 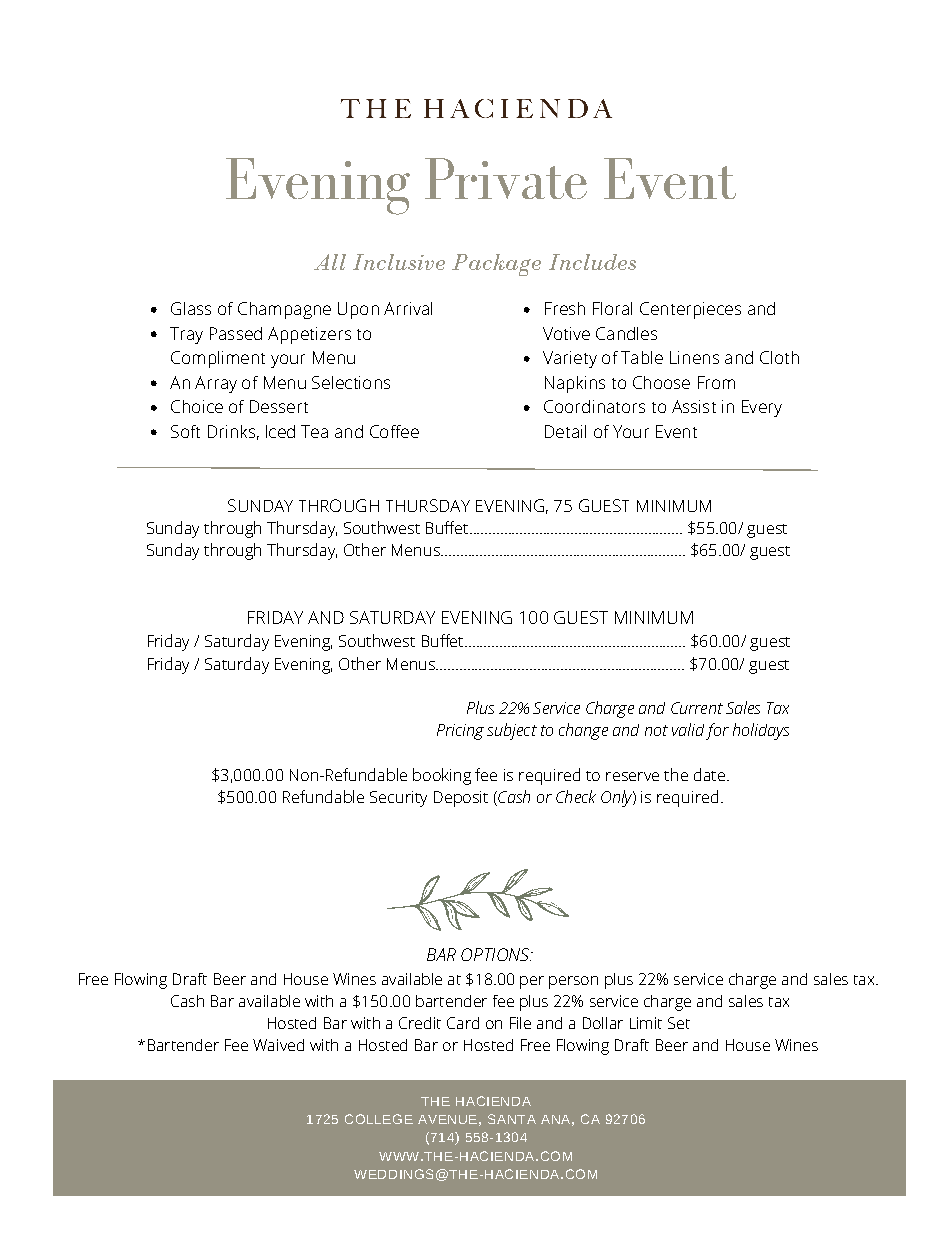 What do you see at coordinates (280, 431) in the document?
I see `Iced` at bounding box center [280, 431].
